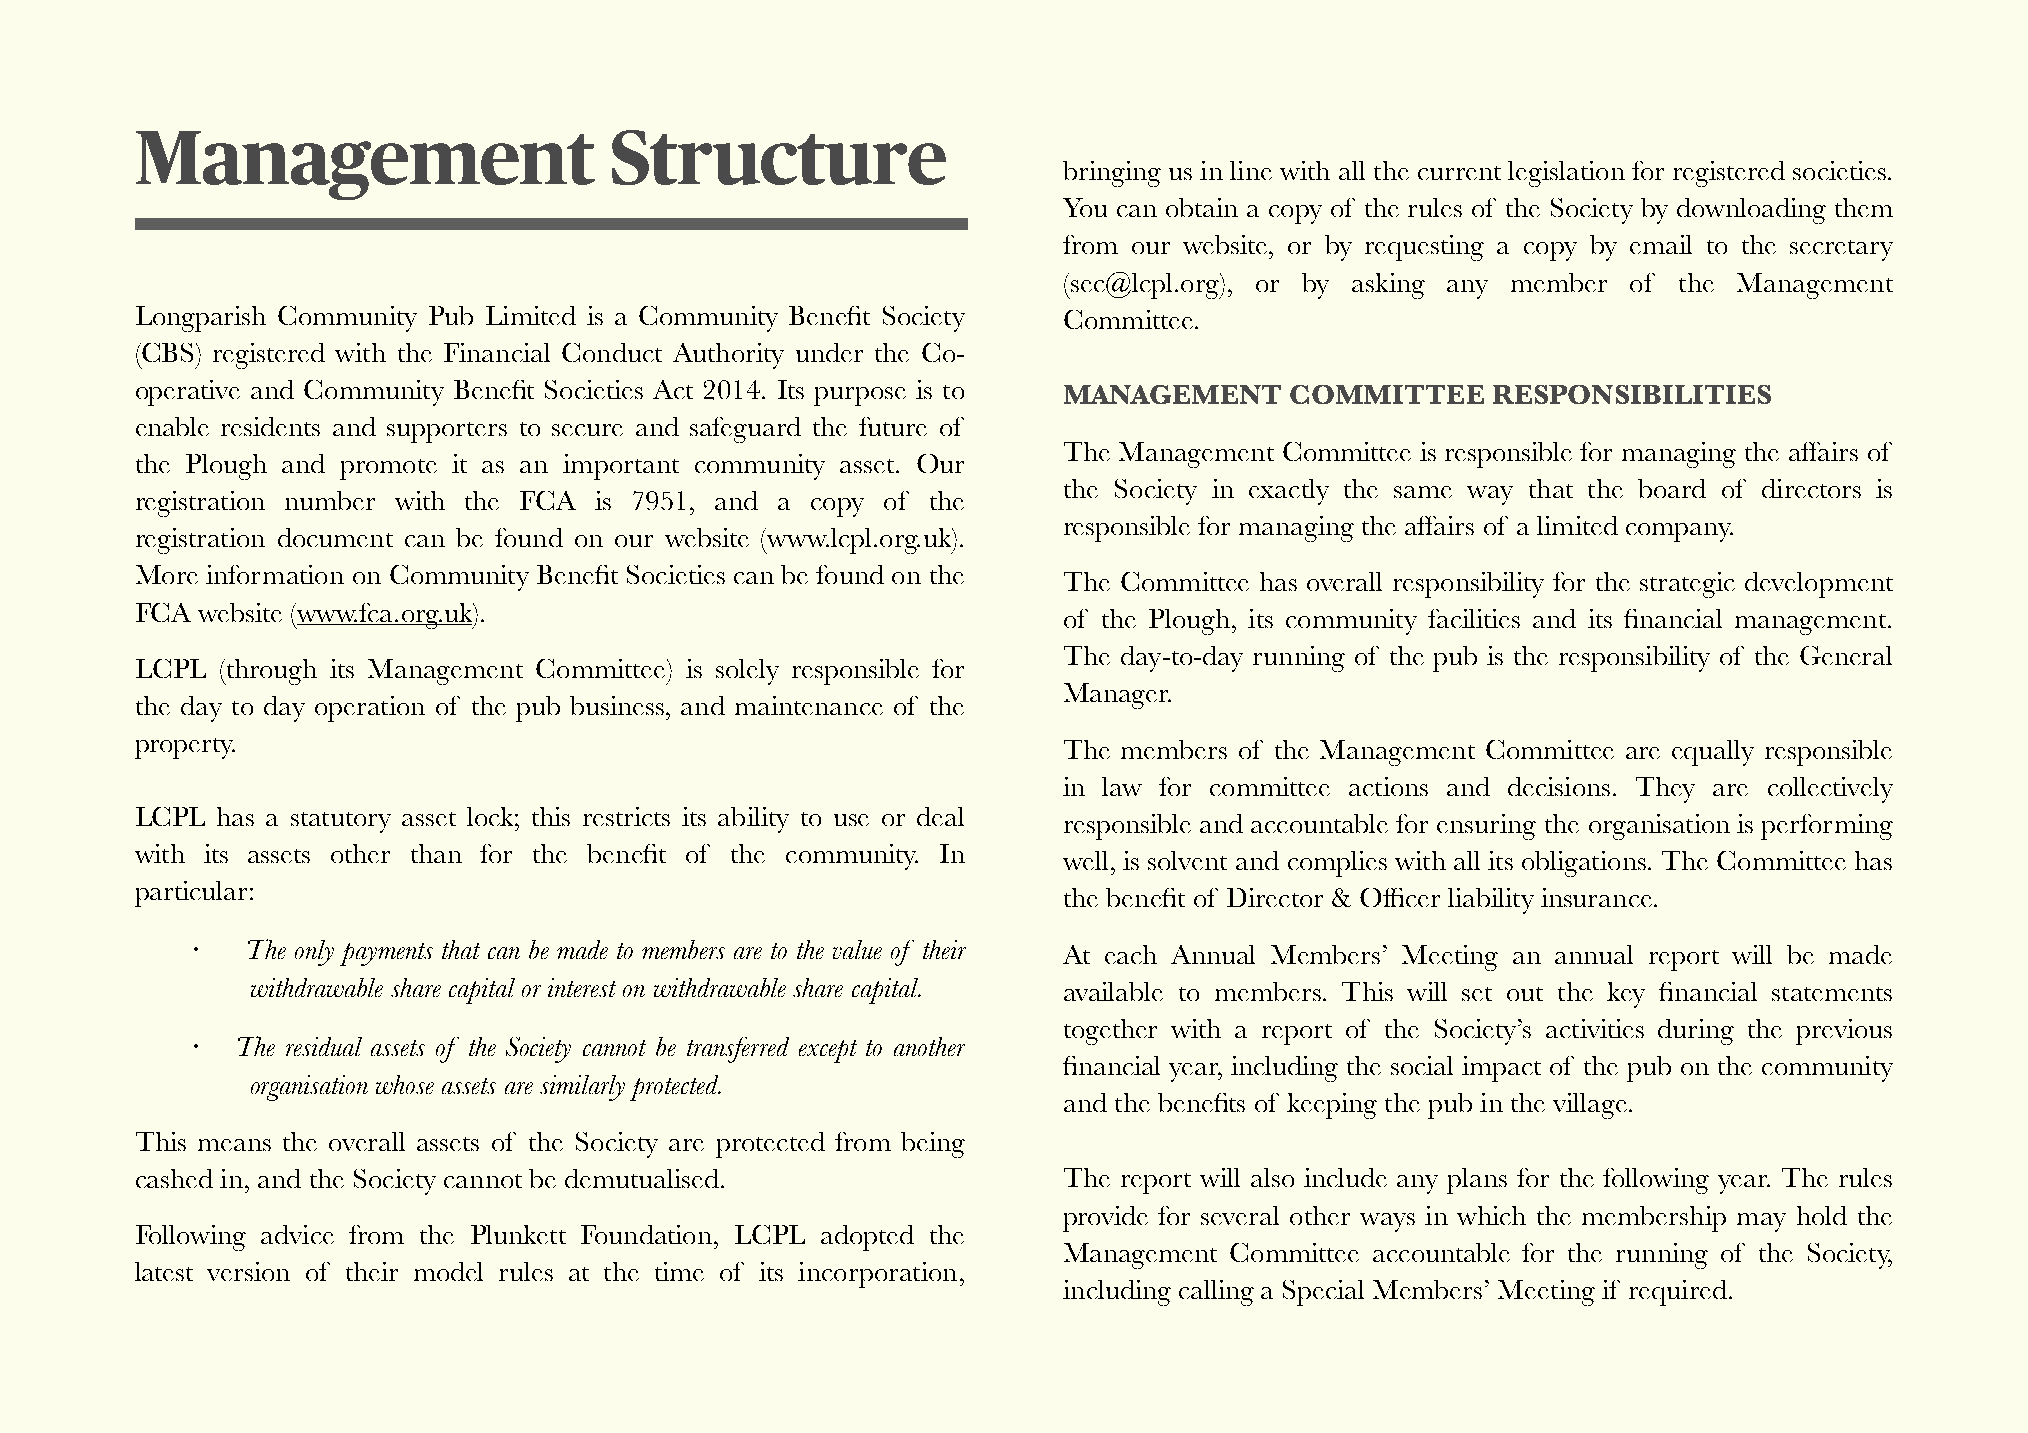 This image has height=1433, width=2028. Describe the element at coordinates (370, 709) in the image. I see `operation` at that location.
